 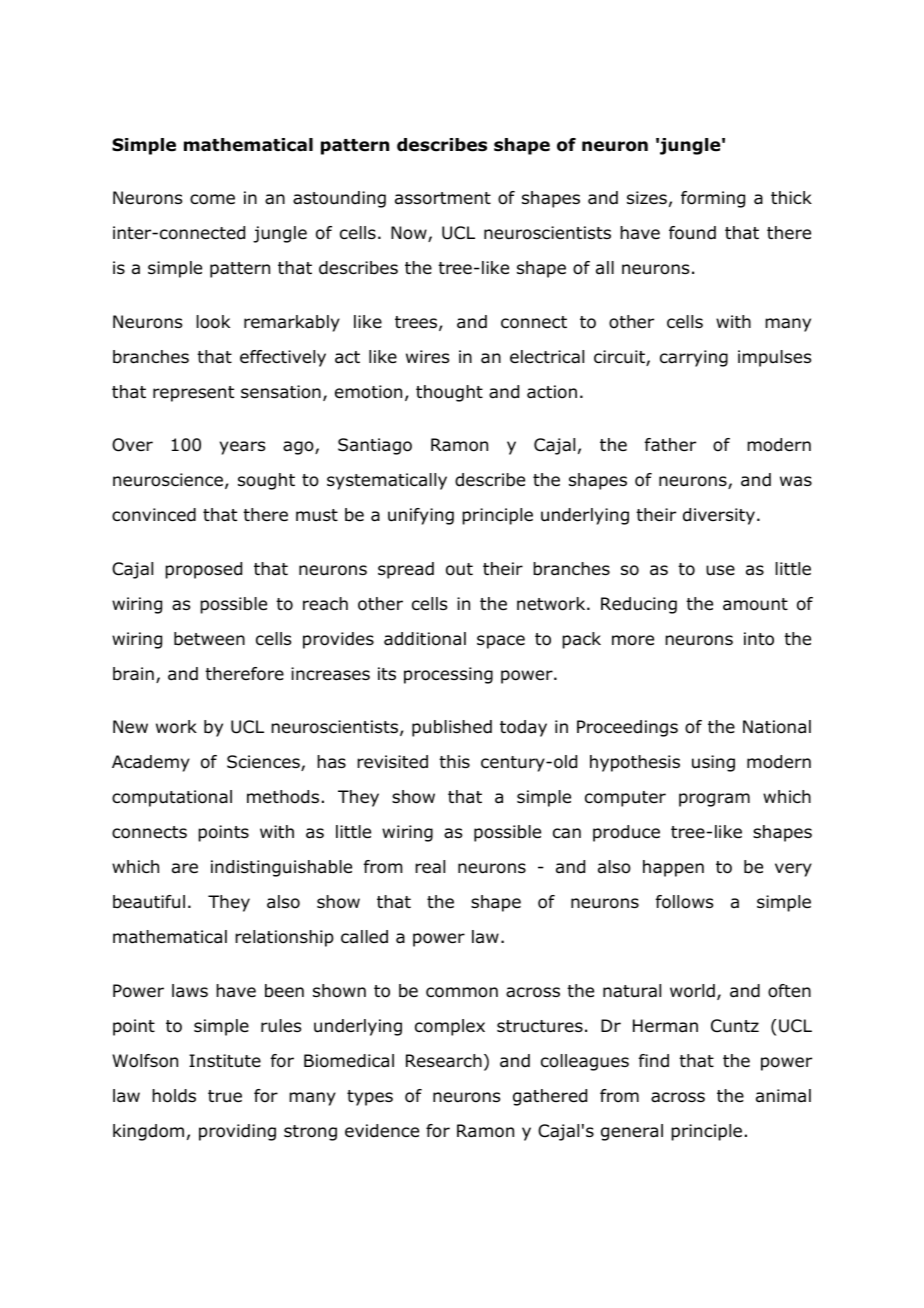 I want to click on animal, so click(x=783, y=1095).
